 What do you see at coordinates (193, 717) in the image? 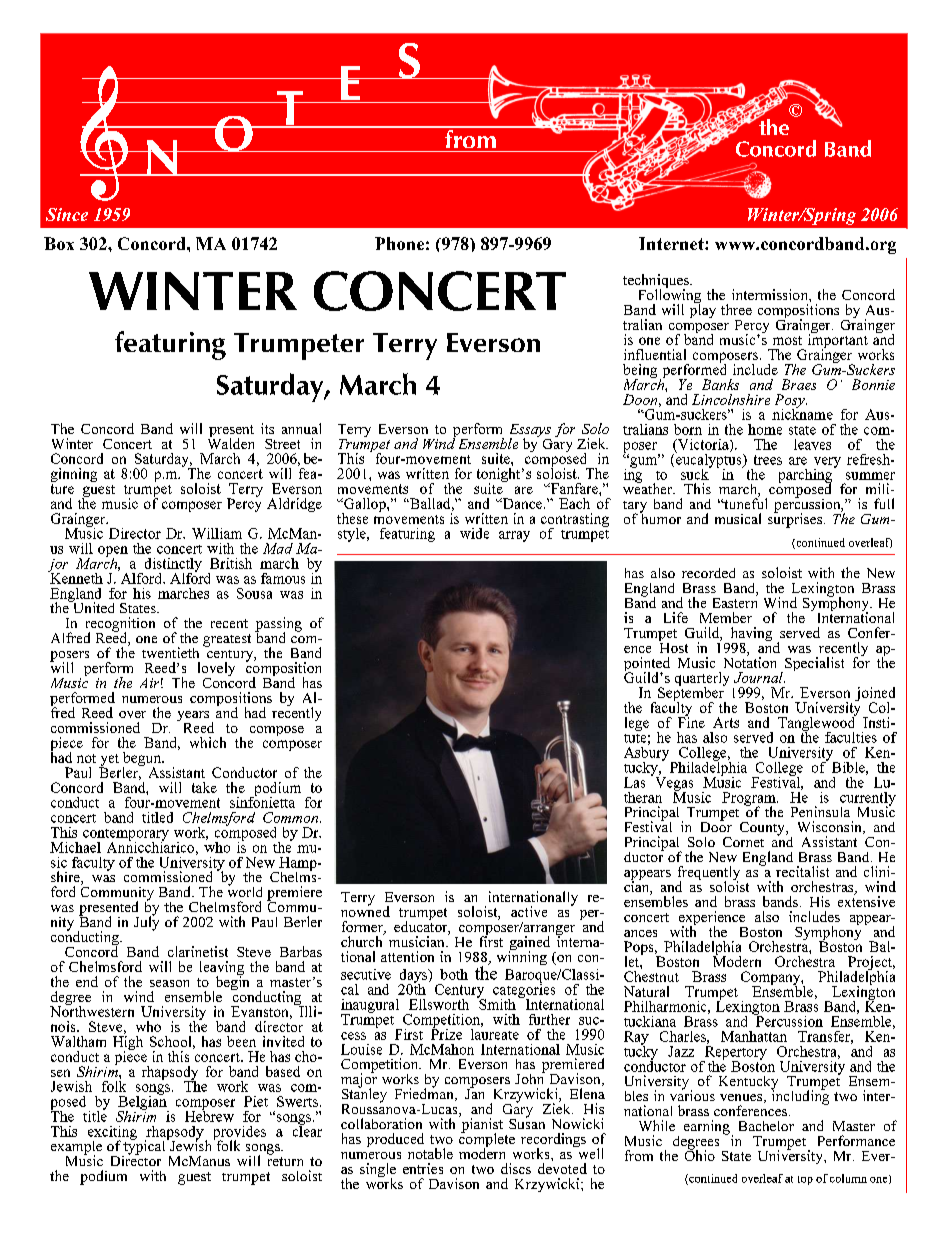
I see `years` at bounding box center [193, 717].
